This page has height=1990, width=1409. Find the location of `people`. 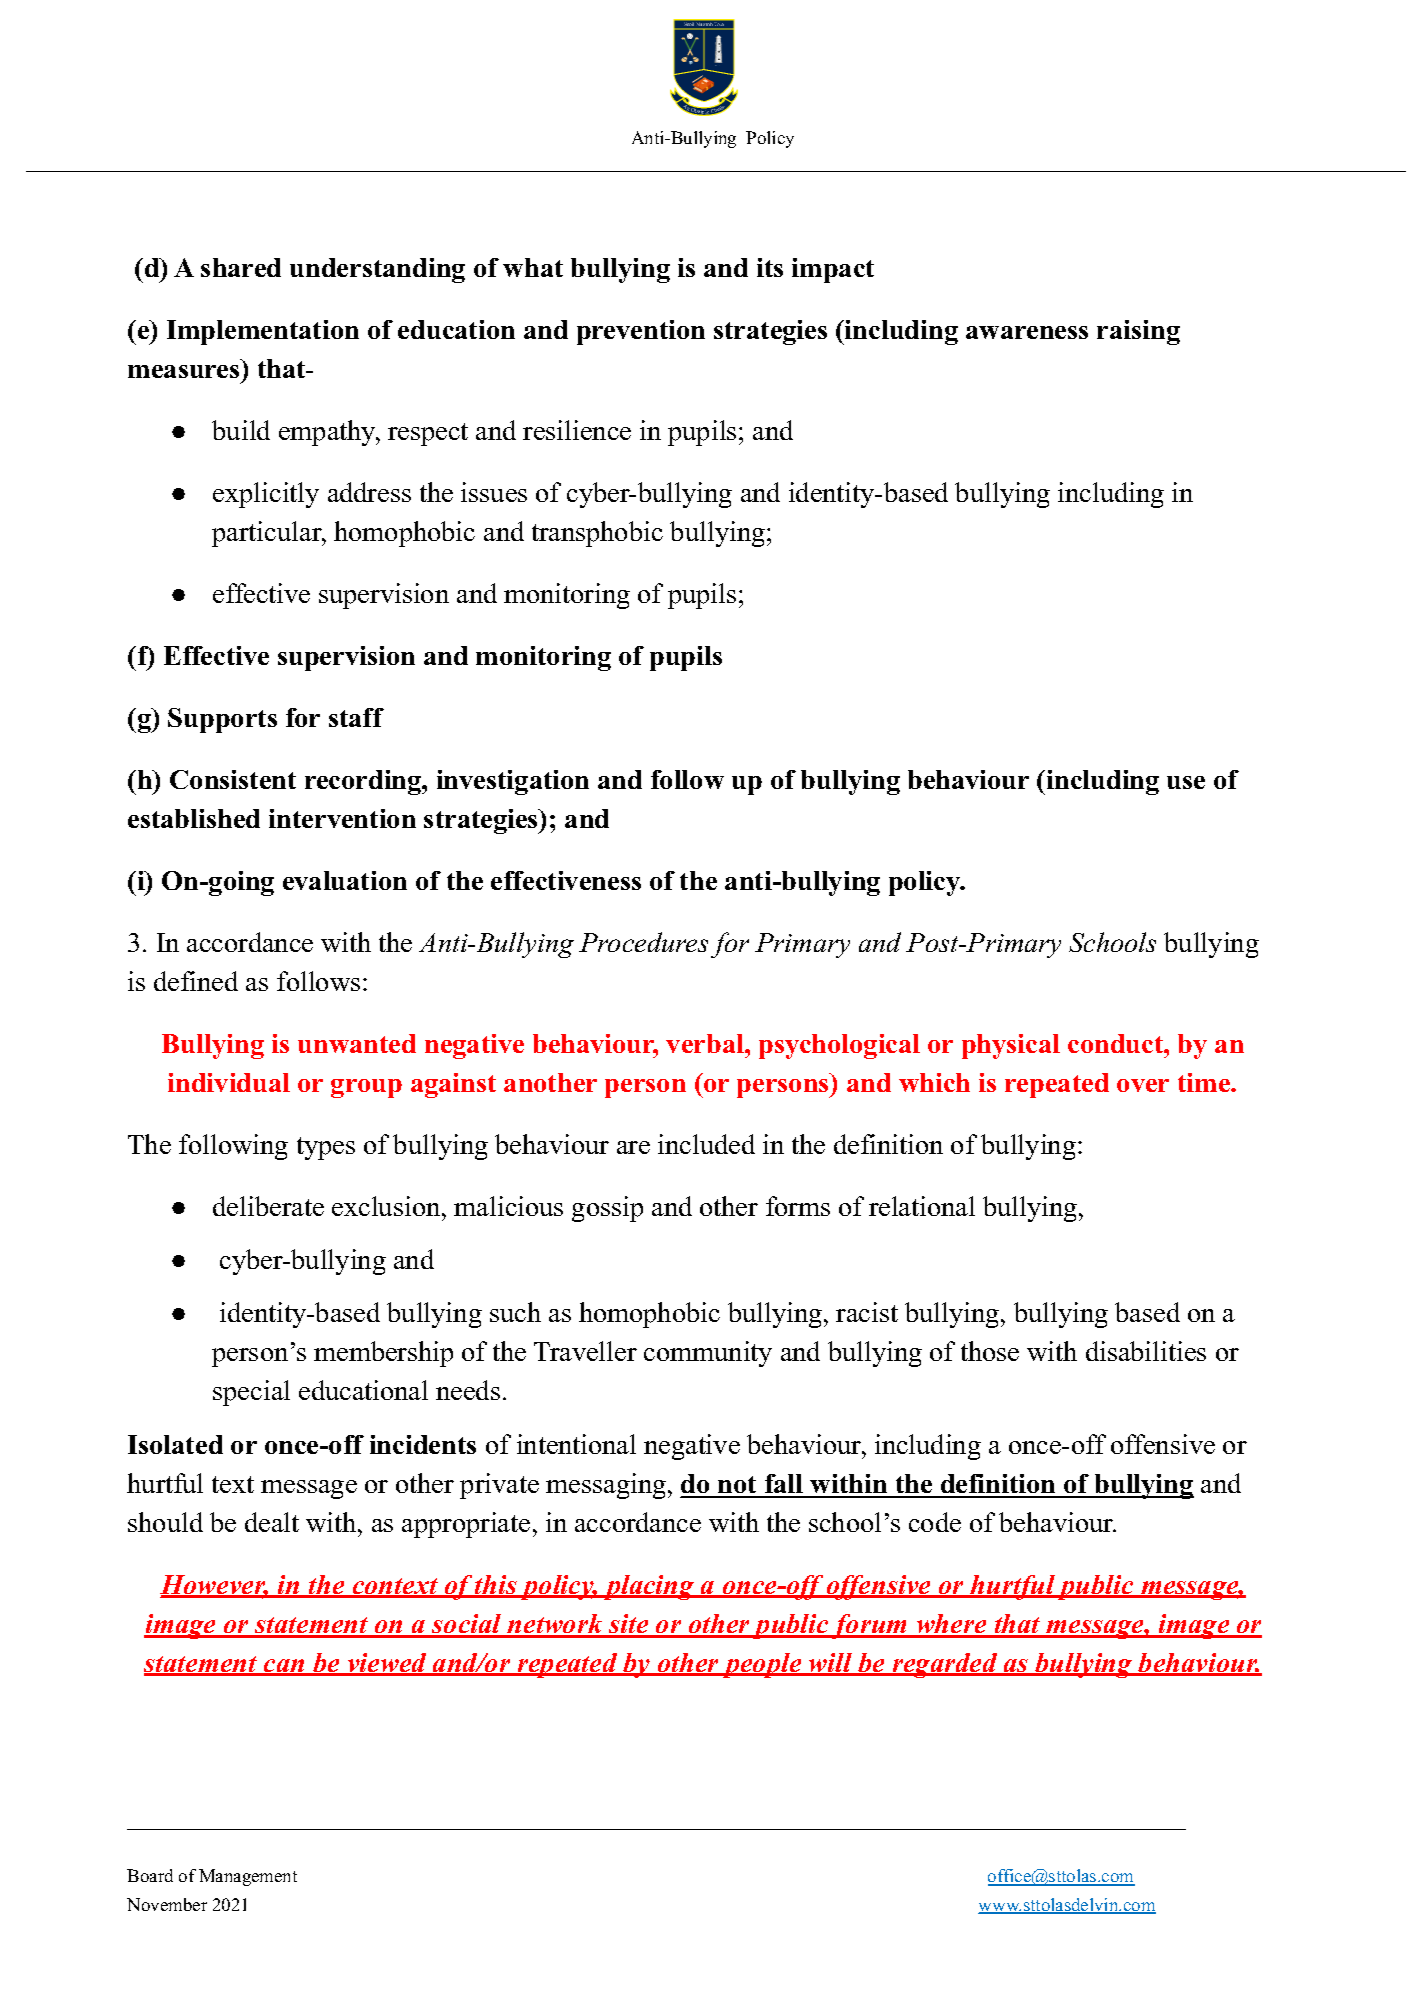

people is located at coordinates (761, 1665).
